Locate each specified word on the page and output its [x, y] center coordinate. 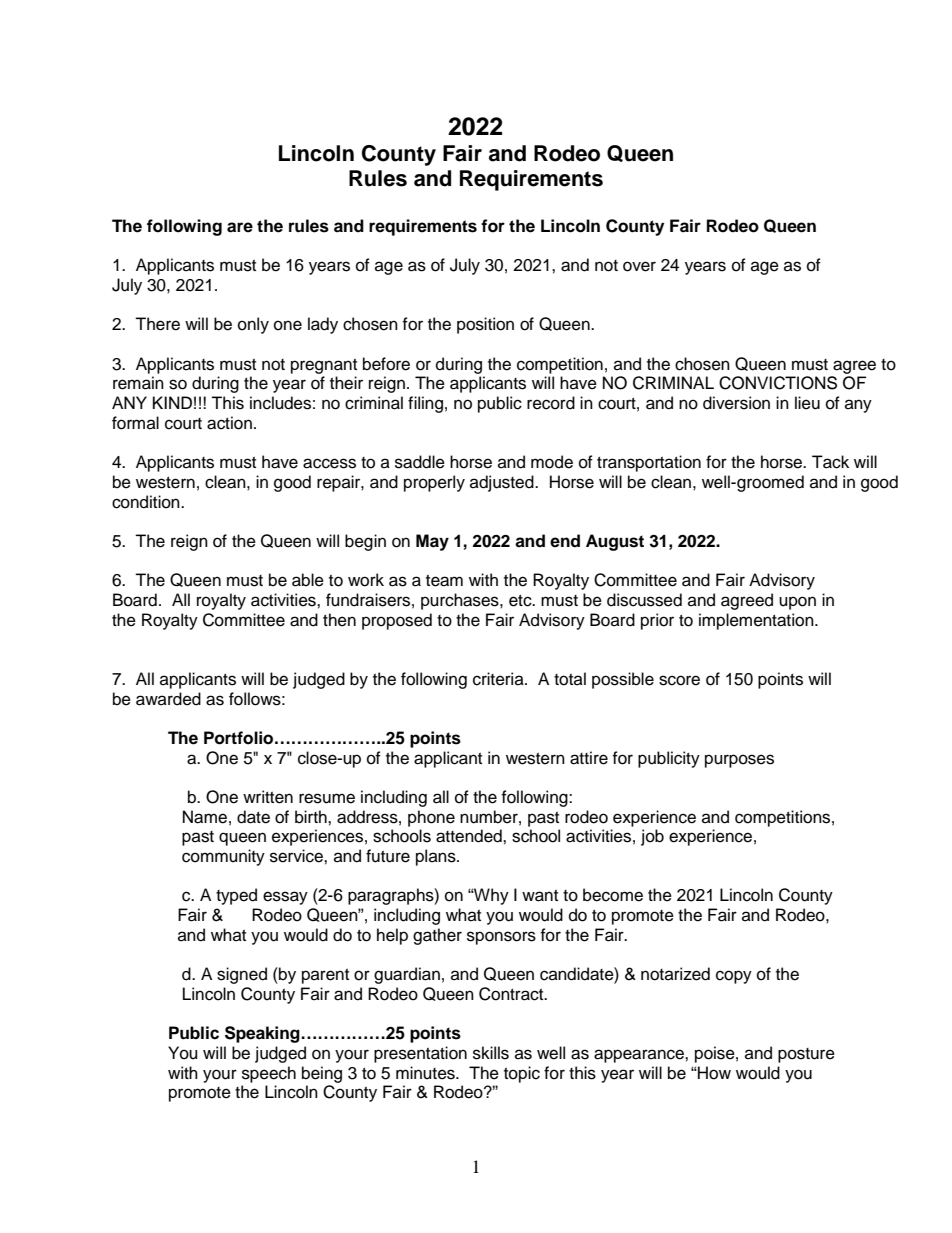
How [713, 1073]
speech [269, 1074]
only [253, 325]
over [639, 266]
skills [491, 1053]
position [485, 325]
